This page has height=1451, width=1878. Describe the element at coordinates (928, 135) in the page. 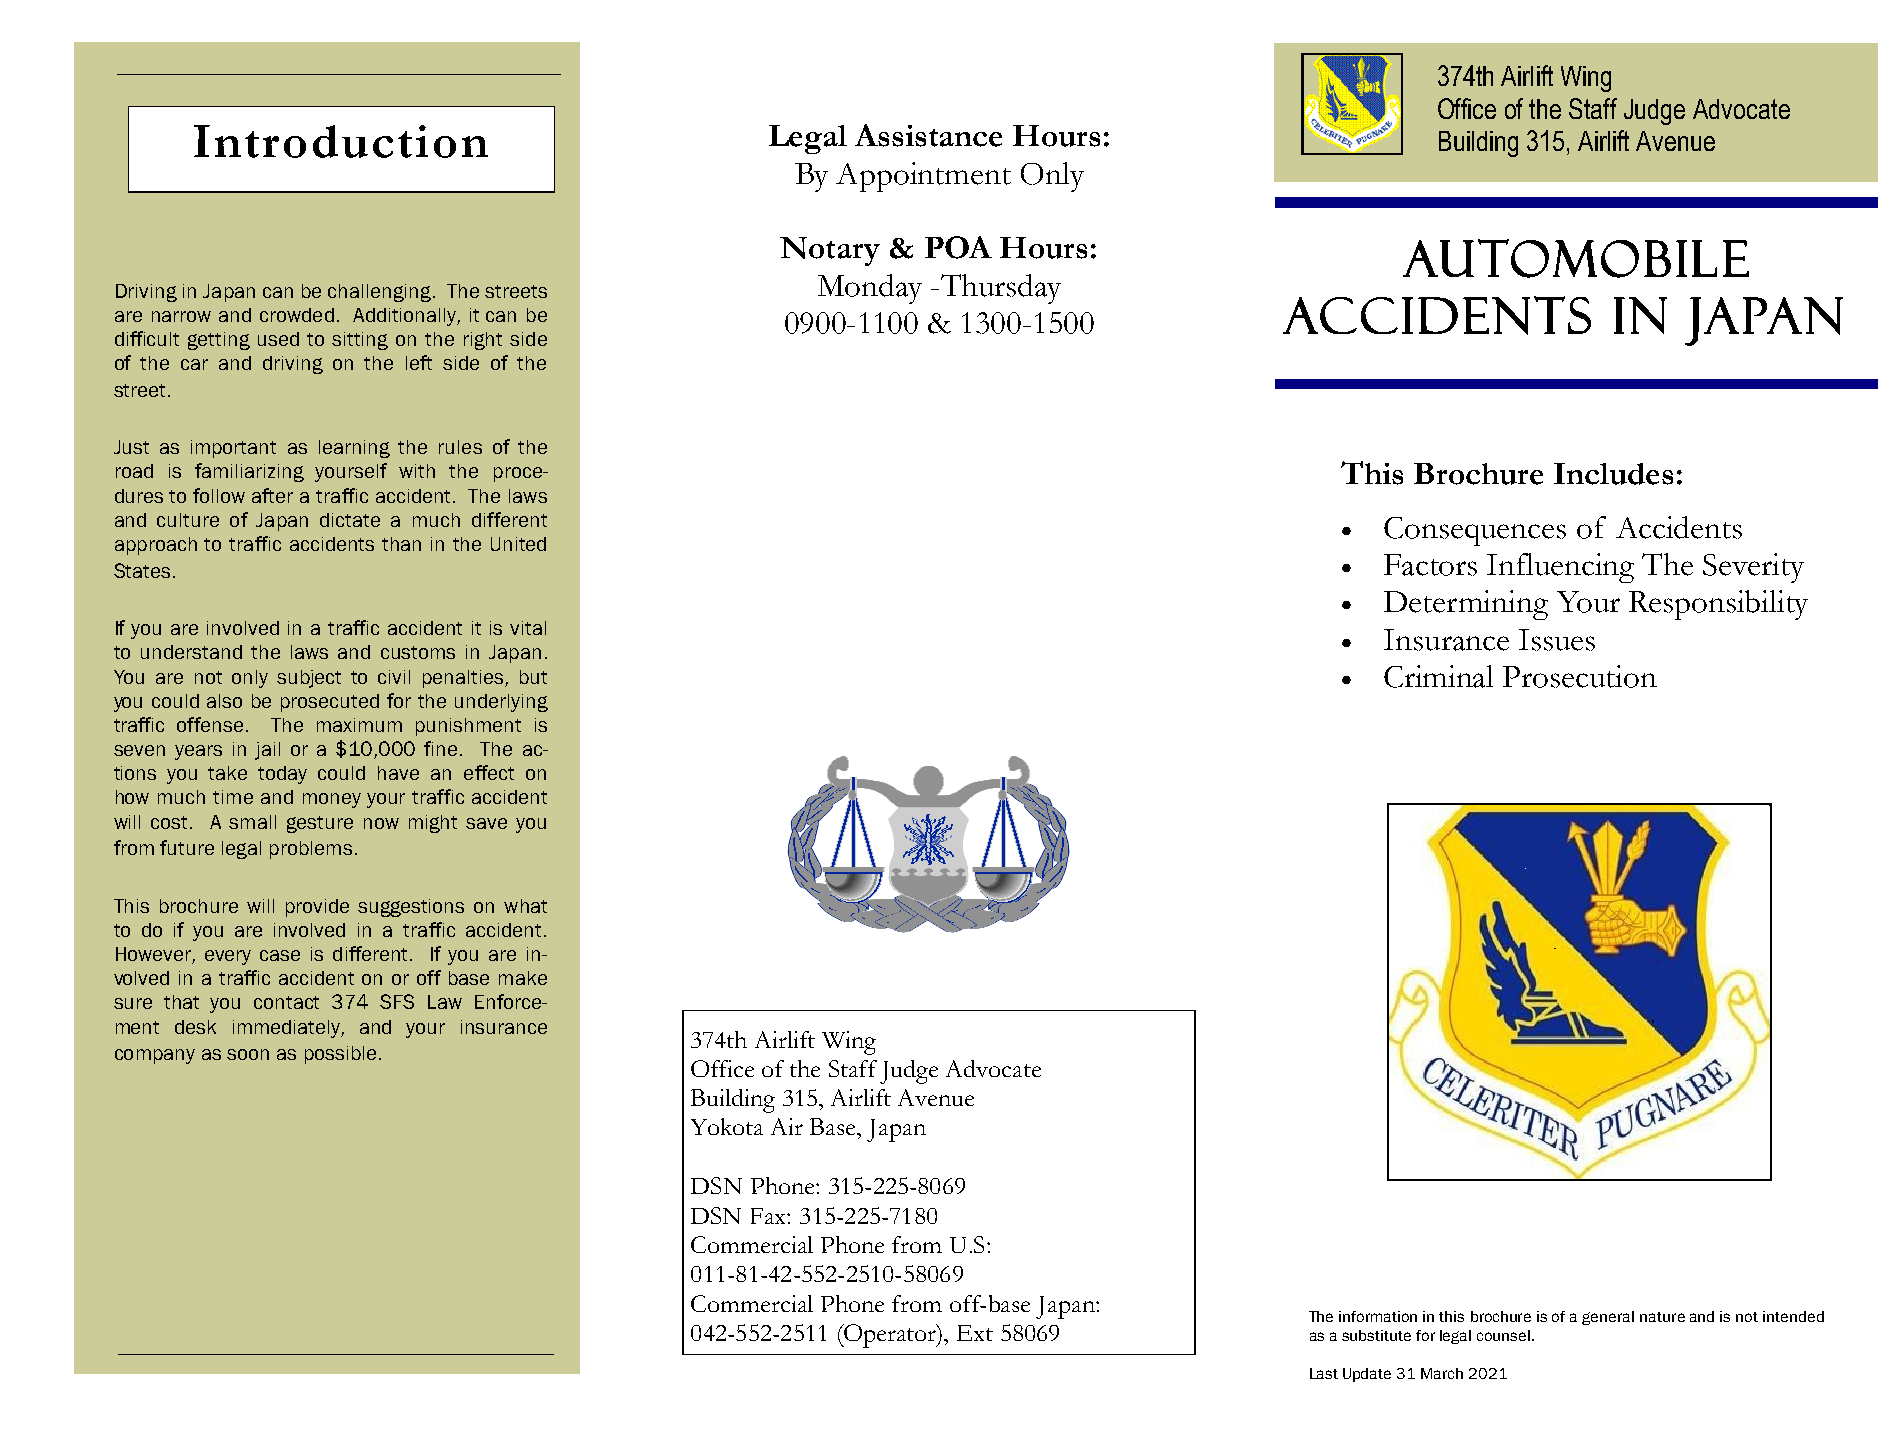

I see `Assistance` at that location.
